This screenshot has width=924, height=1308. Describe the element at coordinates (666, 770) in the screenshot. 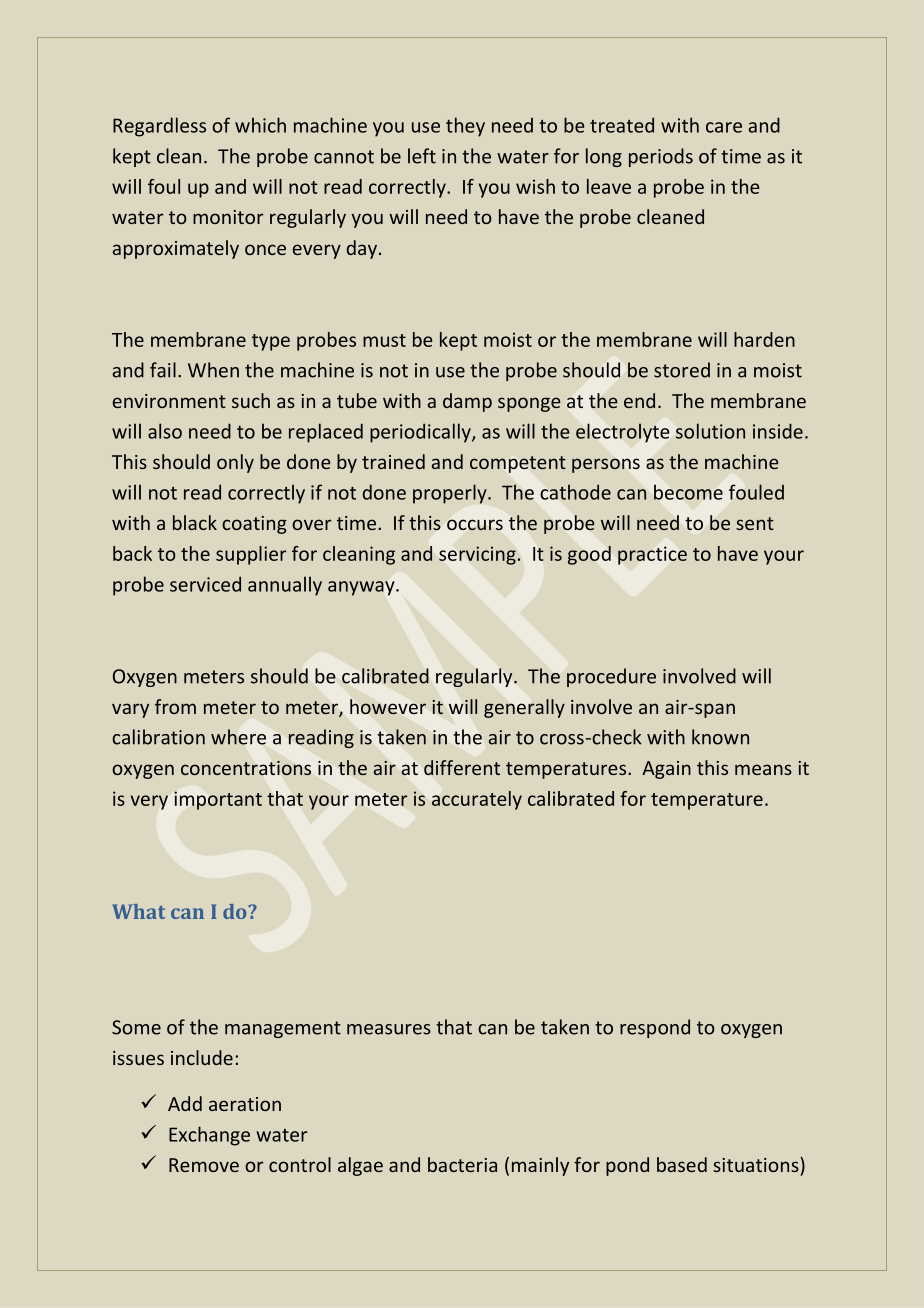

I see `Again` at that location.
